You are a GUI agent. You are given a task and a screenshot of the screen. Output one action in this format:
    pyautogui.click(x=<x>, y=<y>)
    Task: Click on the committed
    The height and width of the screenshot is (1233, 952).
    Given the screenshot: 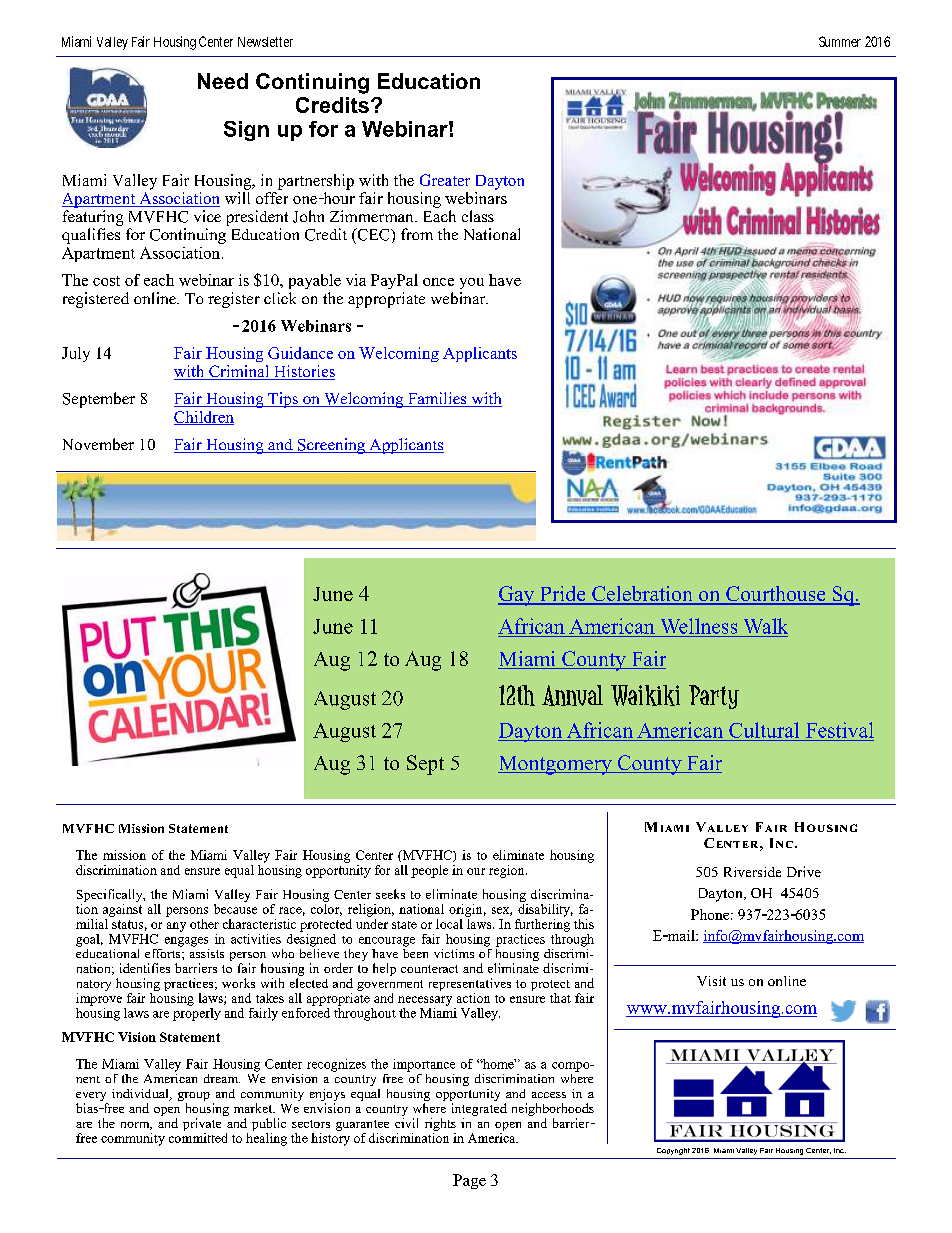 What is the action you would take?
    pyautogui.click(x=198, y=1136)
